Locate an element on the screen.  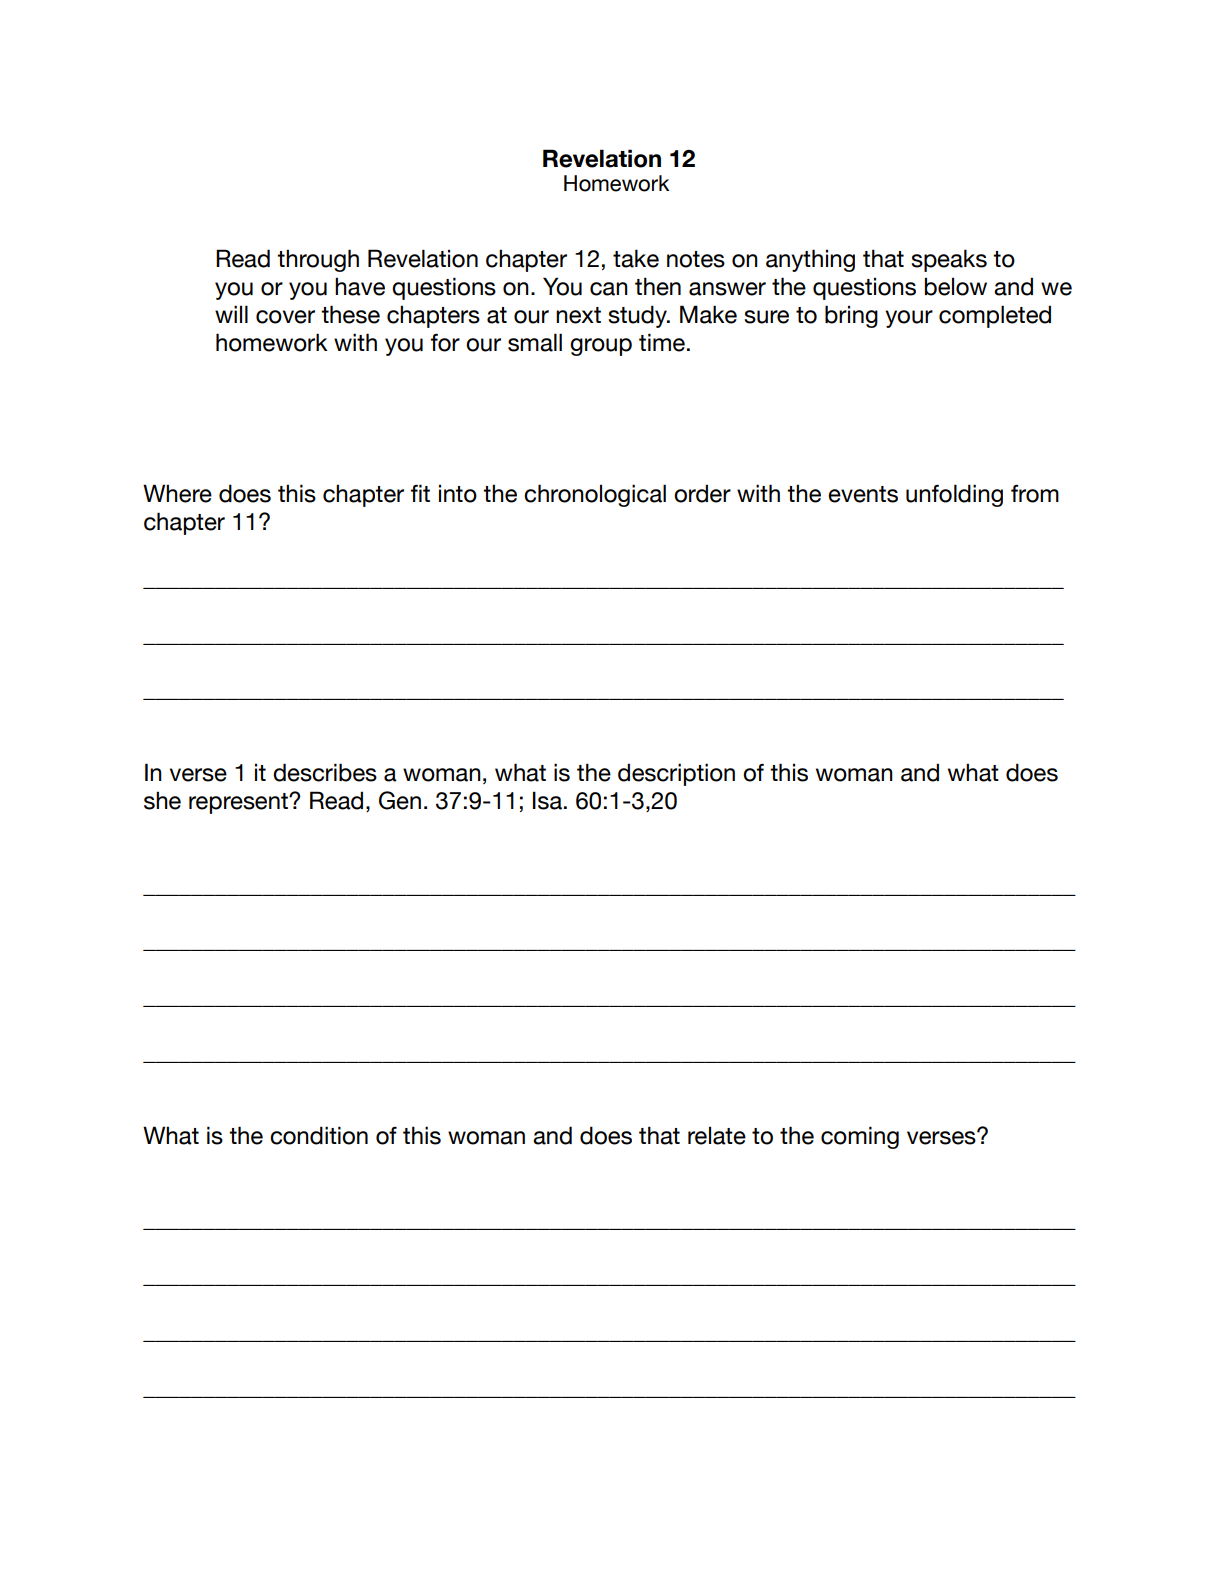
Gen is located at coordinates (400, 800).
